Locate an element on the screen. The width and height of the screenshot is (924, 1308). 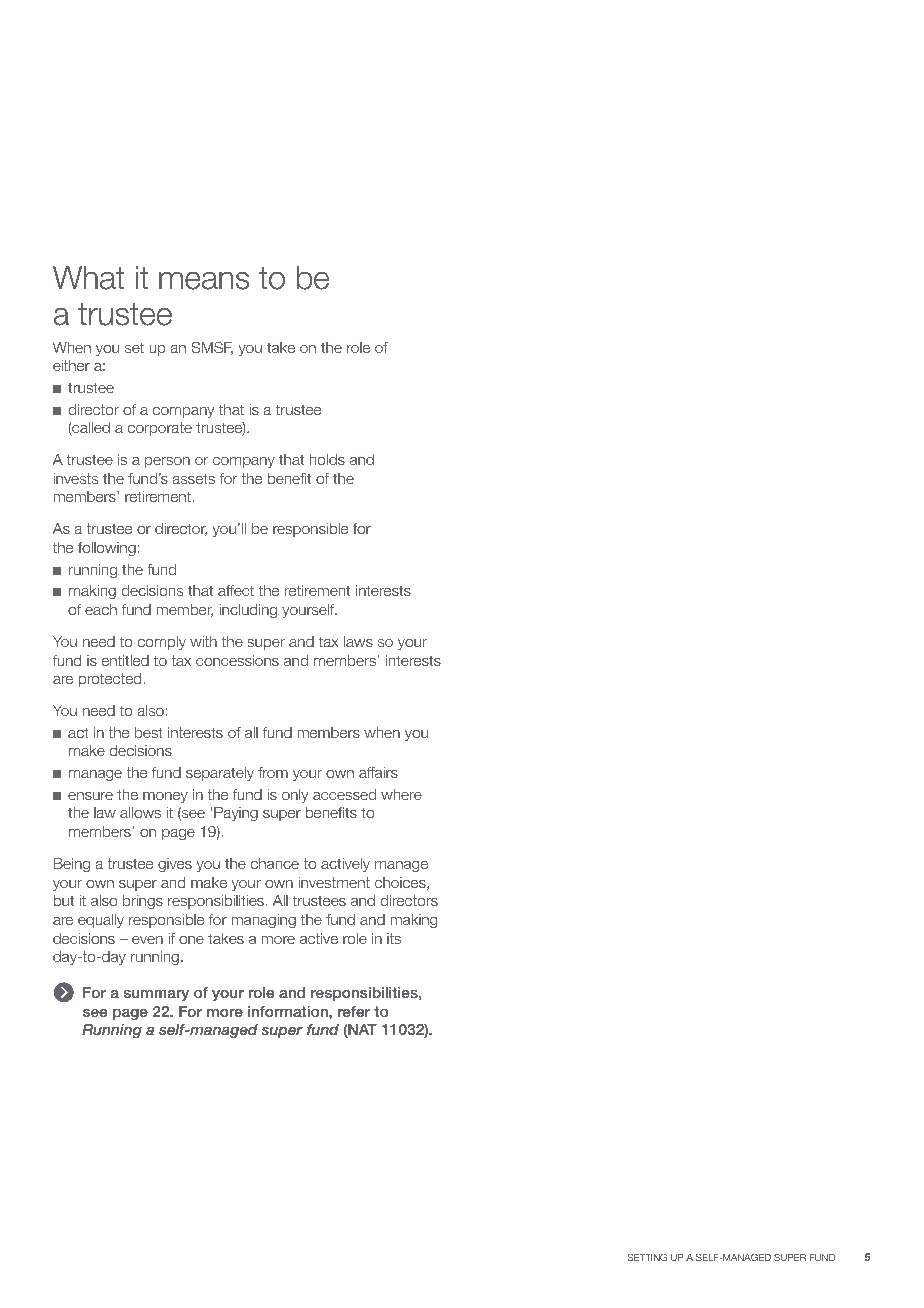
holds is located at coordinates (327, 459).
